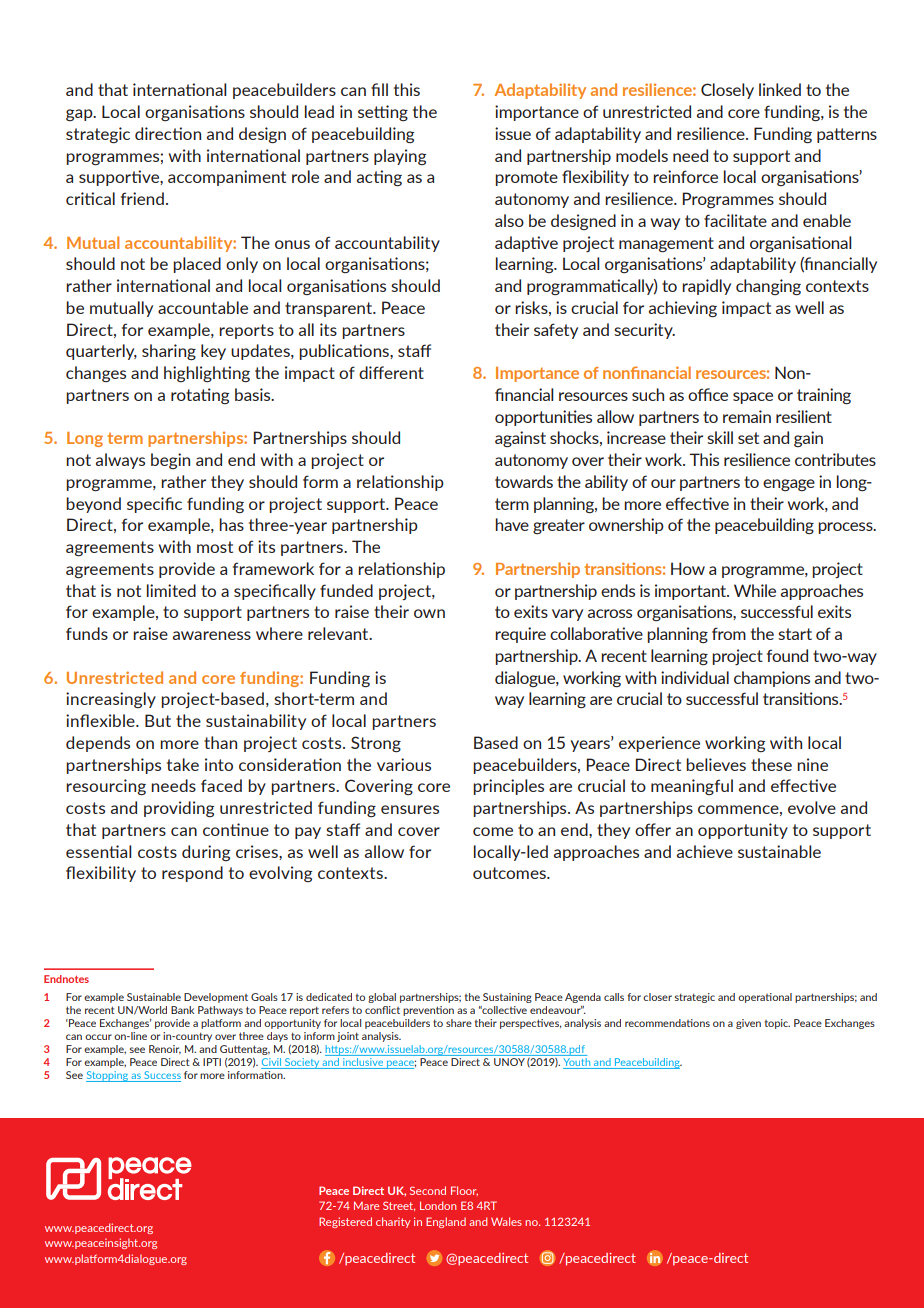 This document has width=924, height=1308. I want to click on different, so click(391, 372).
